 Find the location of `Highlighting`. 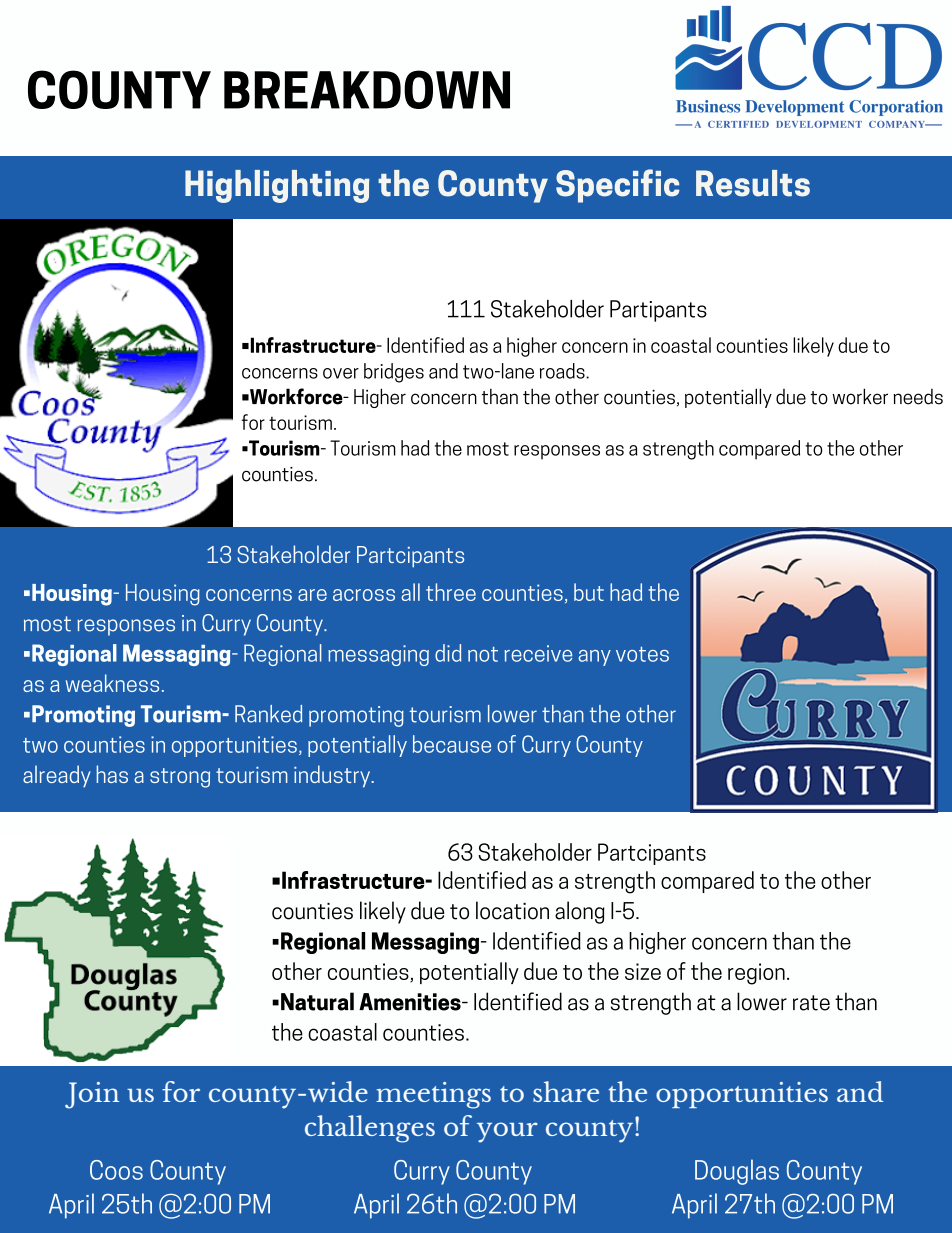

Highlighting is located at coordinates (277, 186).
